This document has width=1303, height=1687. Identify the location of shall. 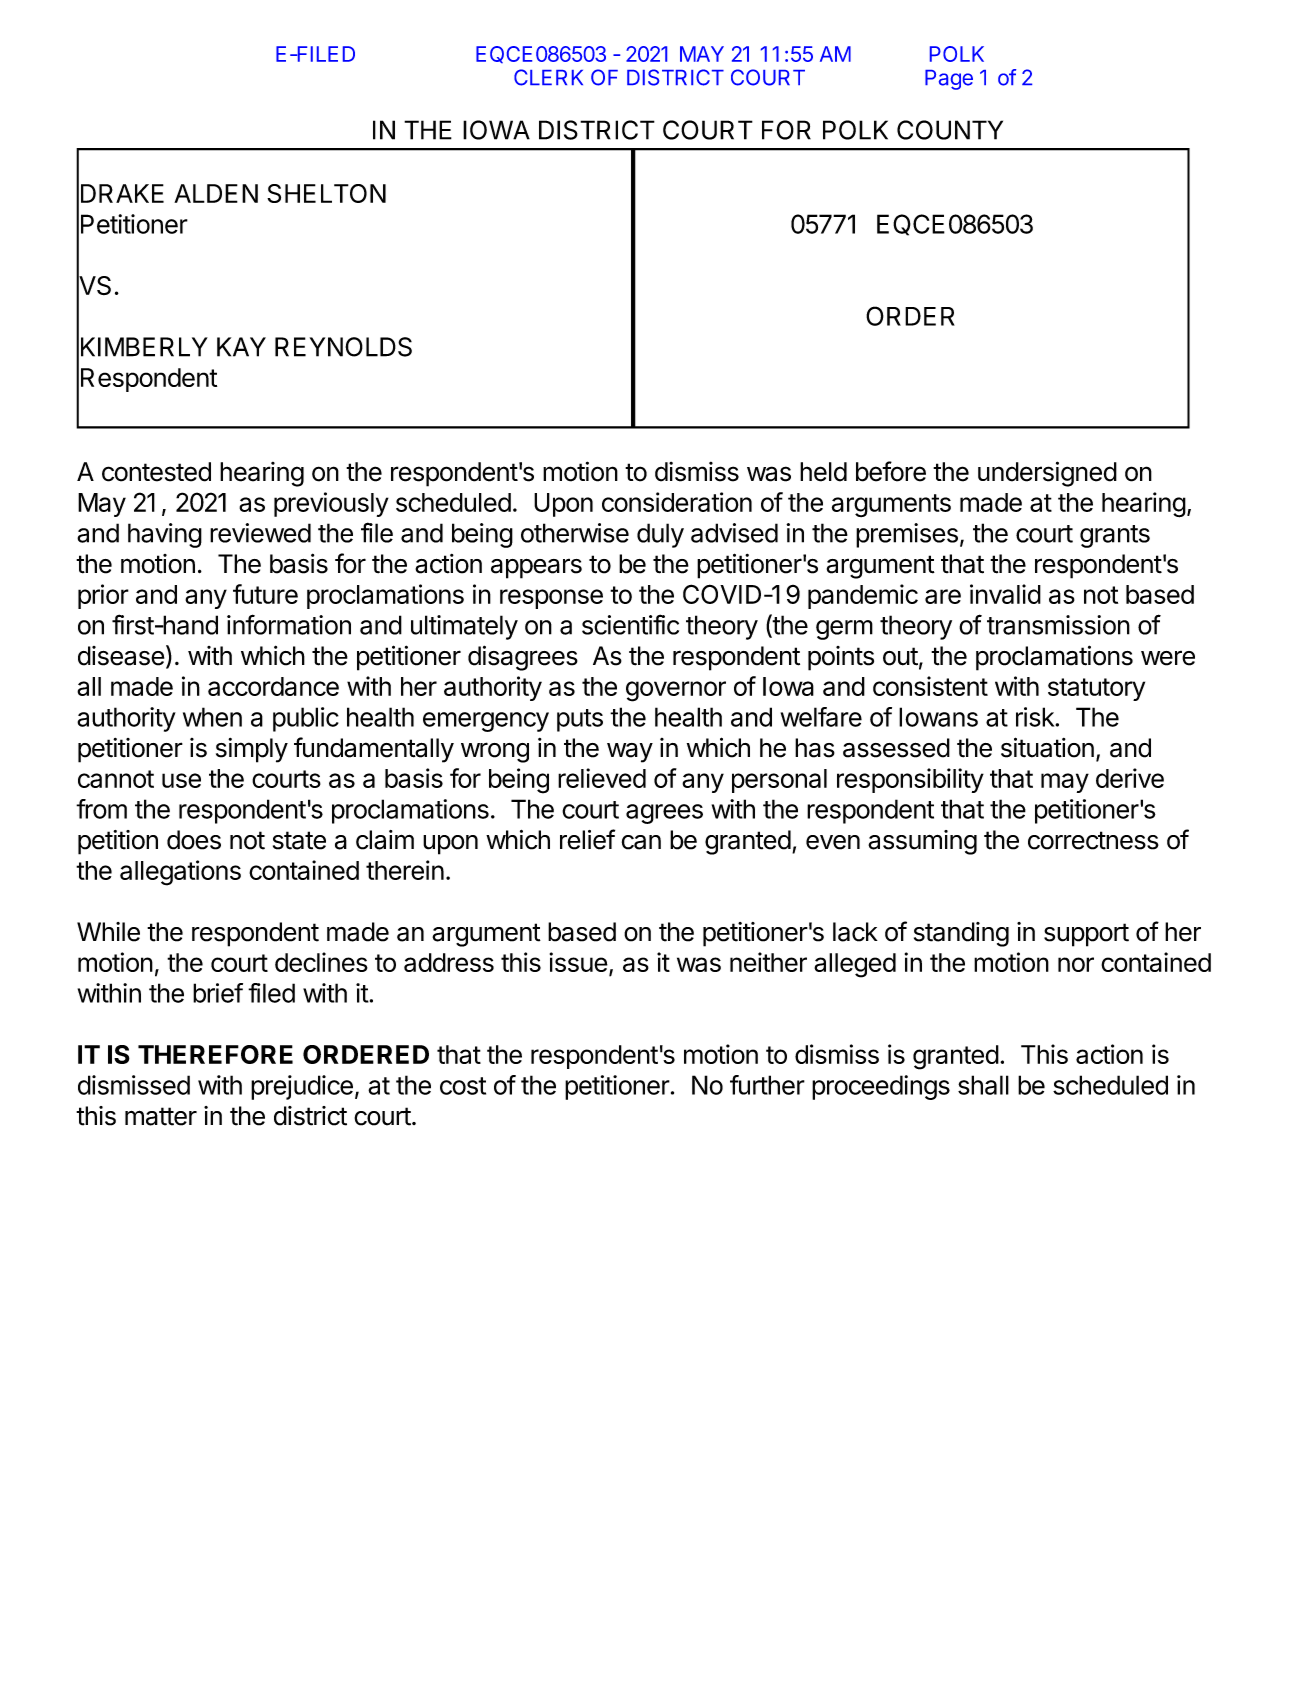
(983, 1085).
